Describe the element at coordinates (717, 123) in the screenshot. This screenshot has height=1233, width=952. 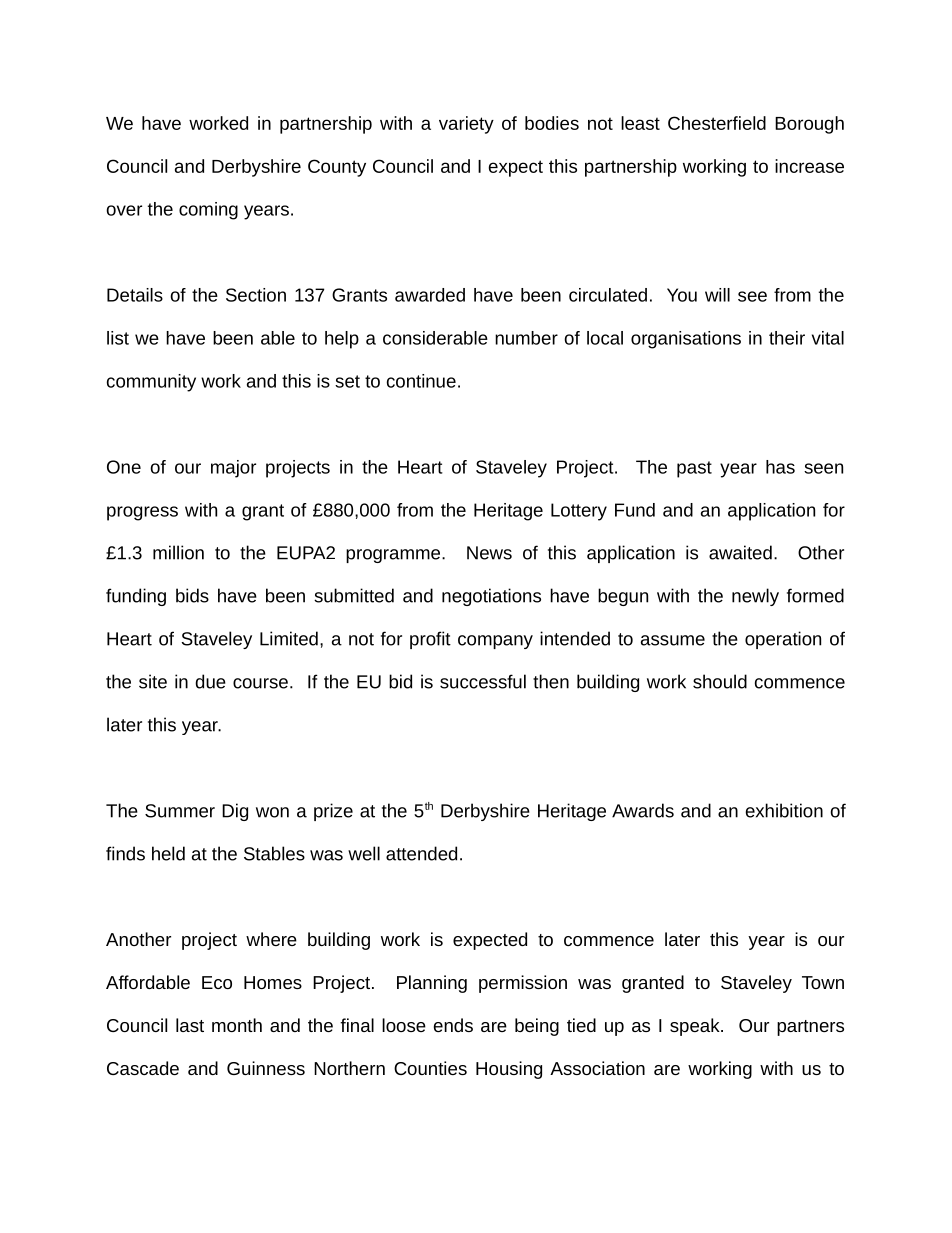
I see `Chesterfield` at that location.
